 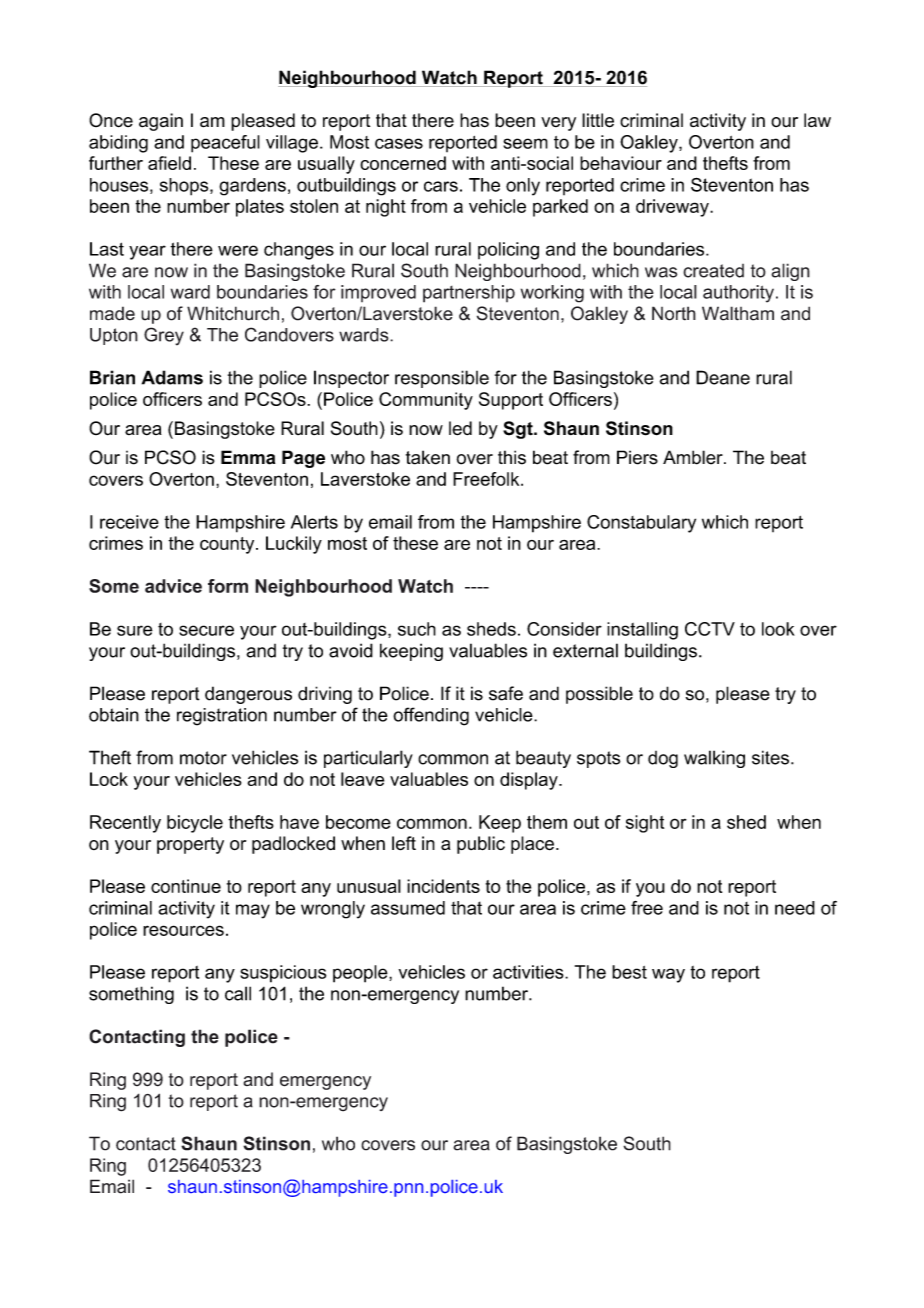 I want to click on cases, so click(x=399, y=143).
